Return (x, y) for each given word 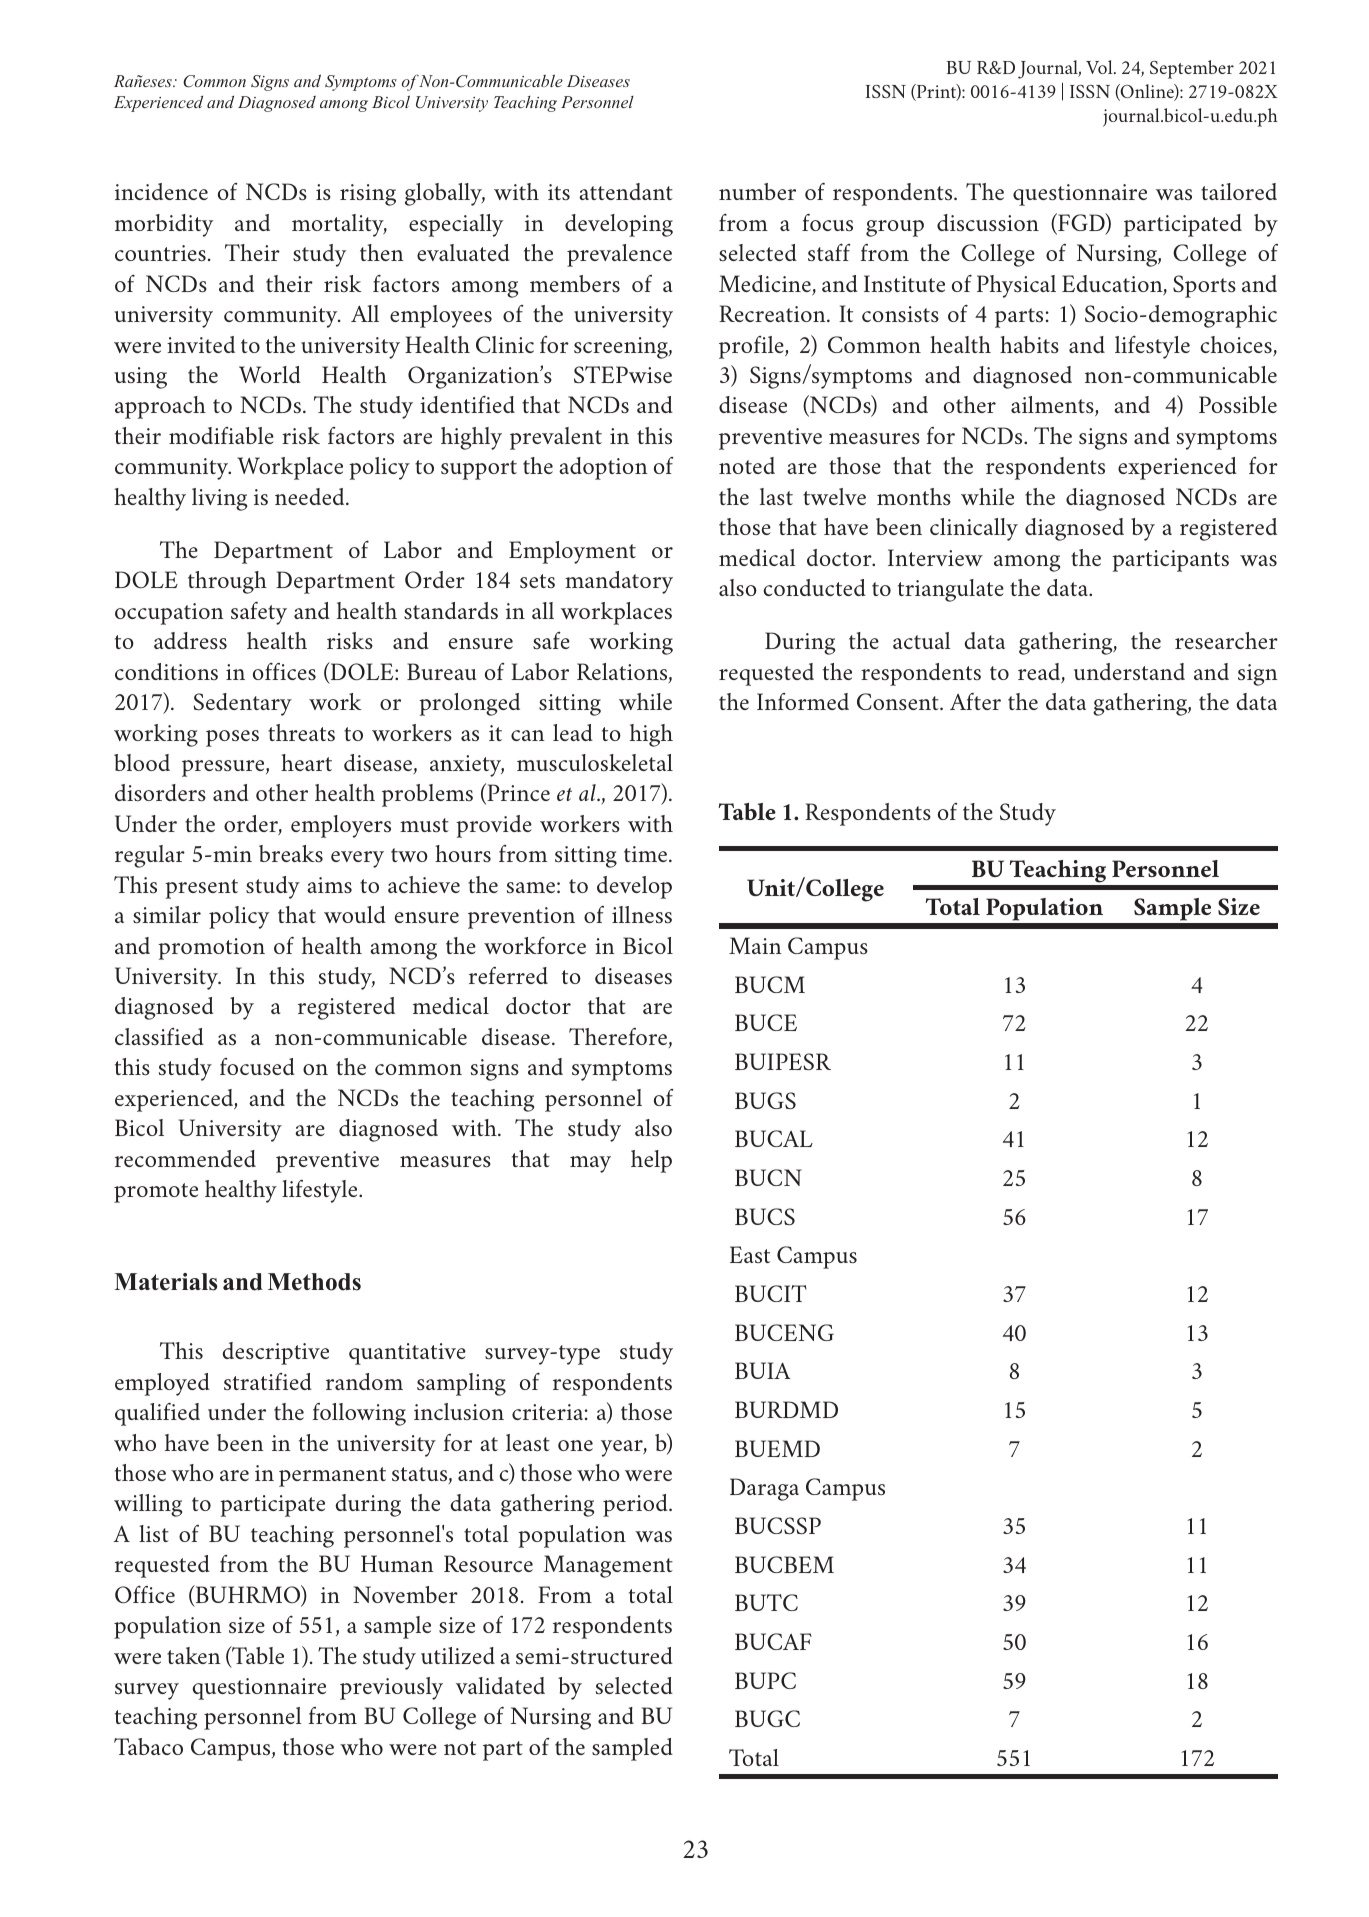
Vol (1100, 67)
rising (368, 195)
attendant (626, 191)
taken (194, 1655)
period (636, 1505)
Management (608, 1566)
